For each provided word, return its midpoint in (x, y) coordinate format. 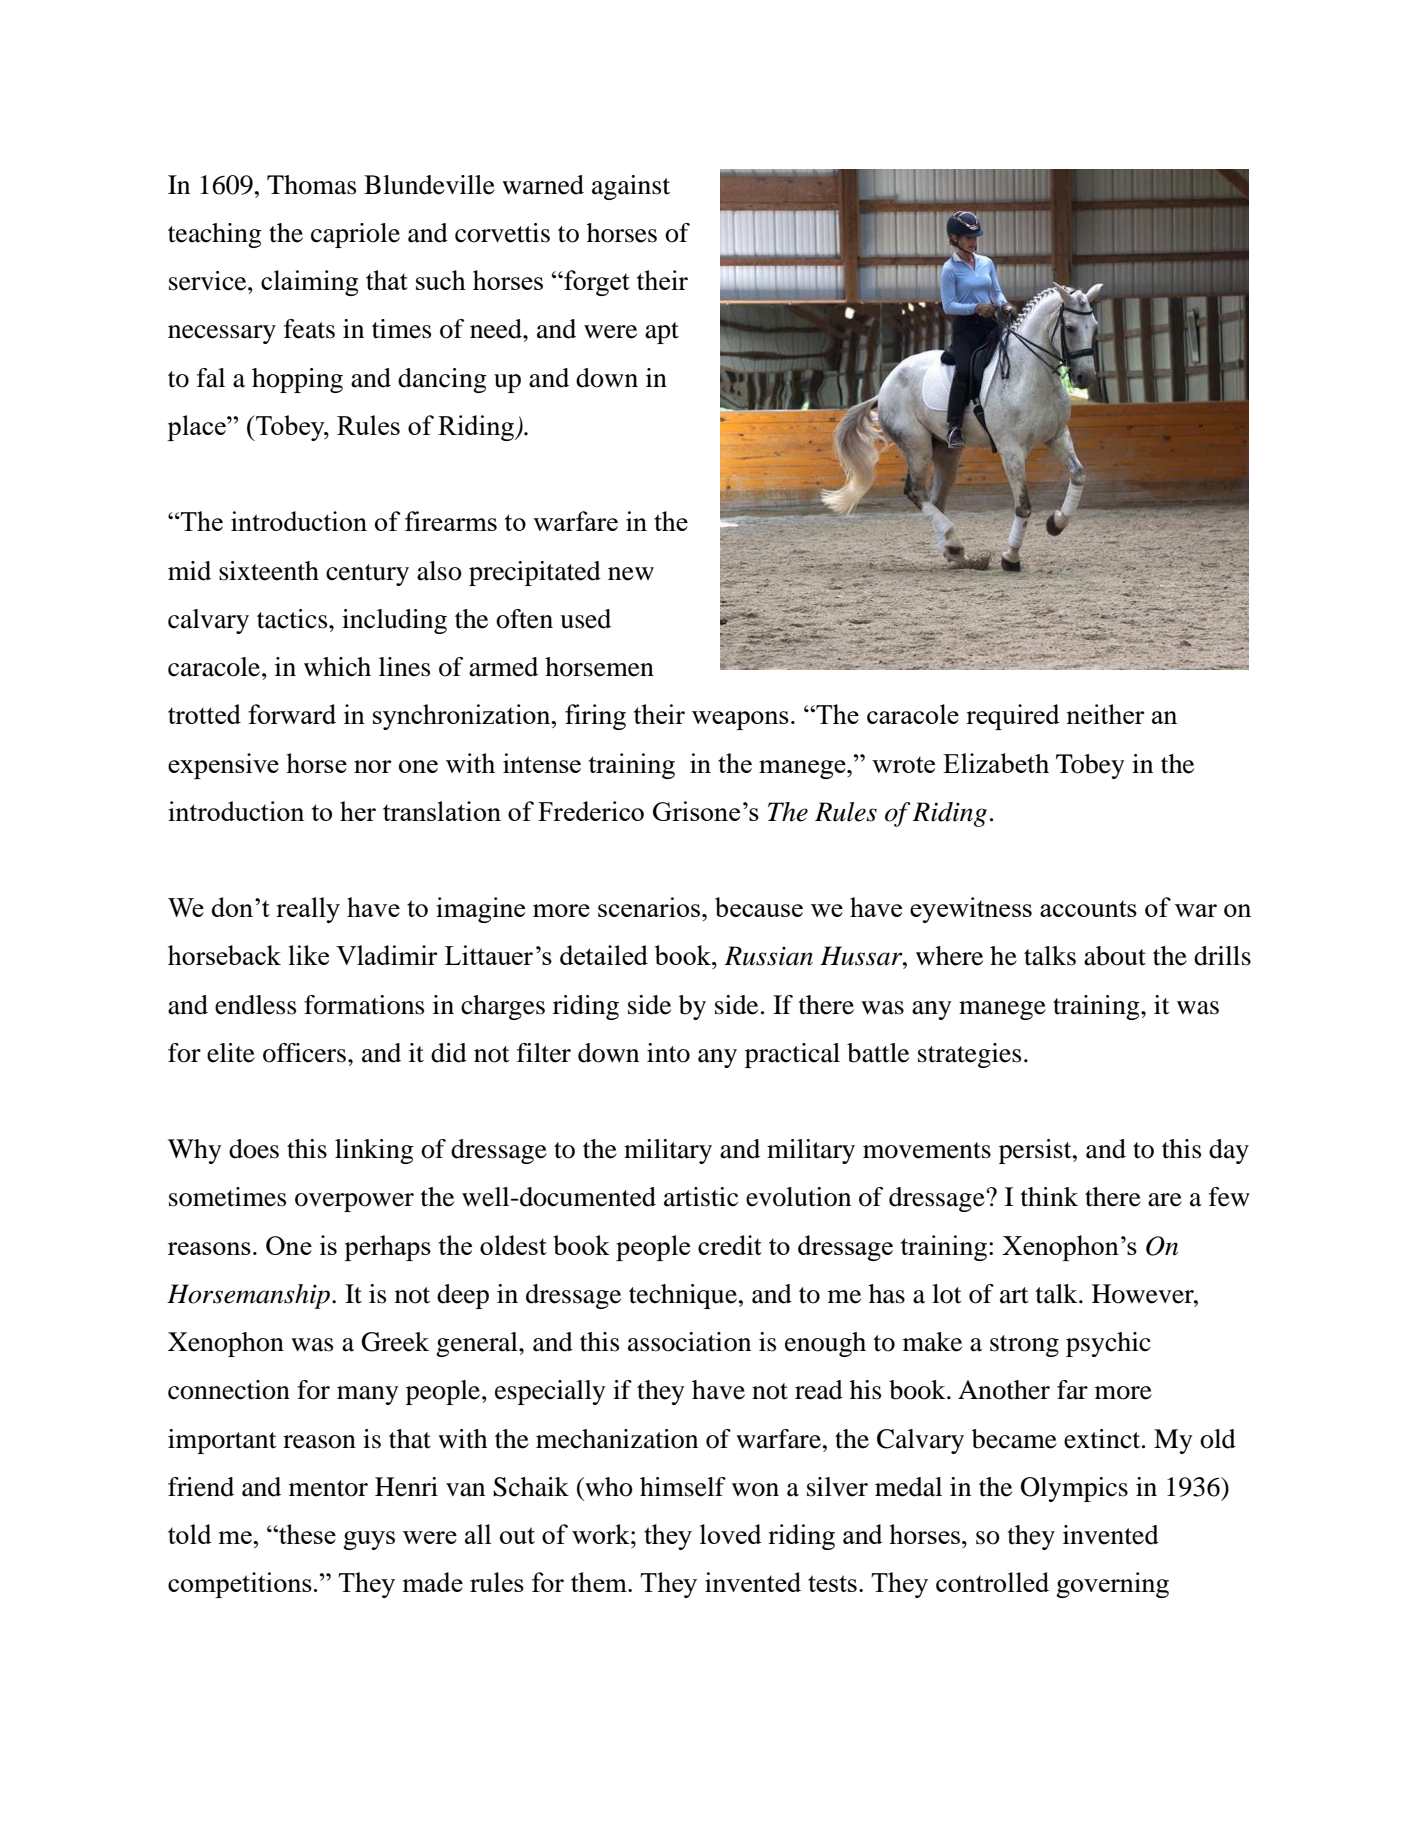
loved (731, 1534)
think (1049, 1197)
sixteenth (269, 571)
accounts (1088, 908)
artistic (701, 1197)
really (308, 910)
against (631, 187)
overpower (354, 1202)
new (631, 574)
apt (662, 333)
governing (1112, 1585)
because (759, 907)
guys (369, 1540)
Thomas (311, 185)
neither (1105, 714)
